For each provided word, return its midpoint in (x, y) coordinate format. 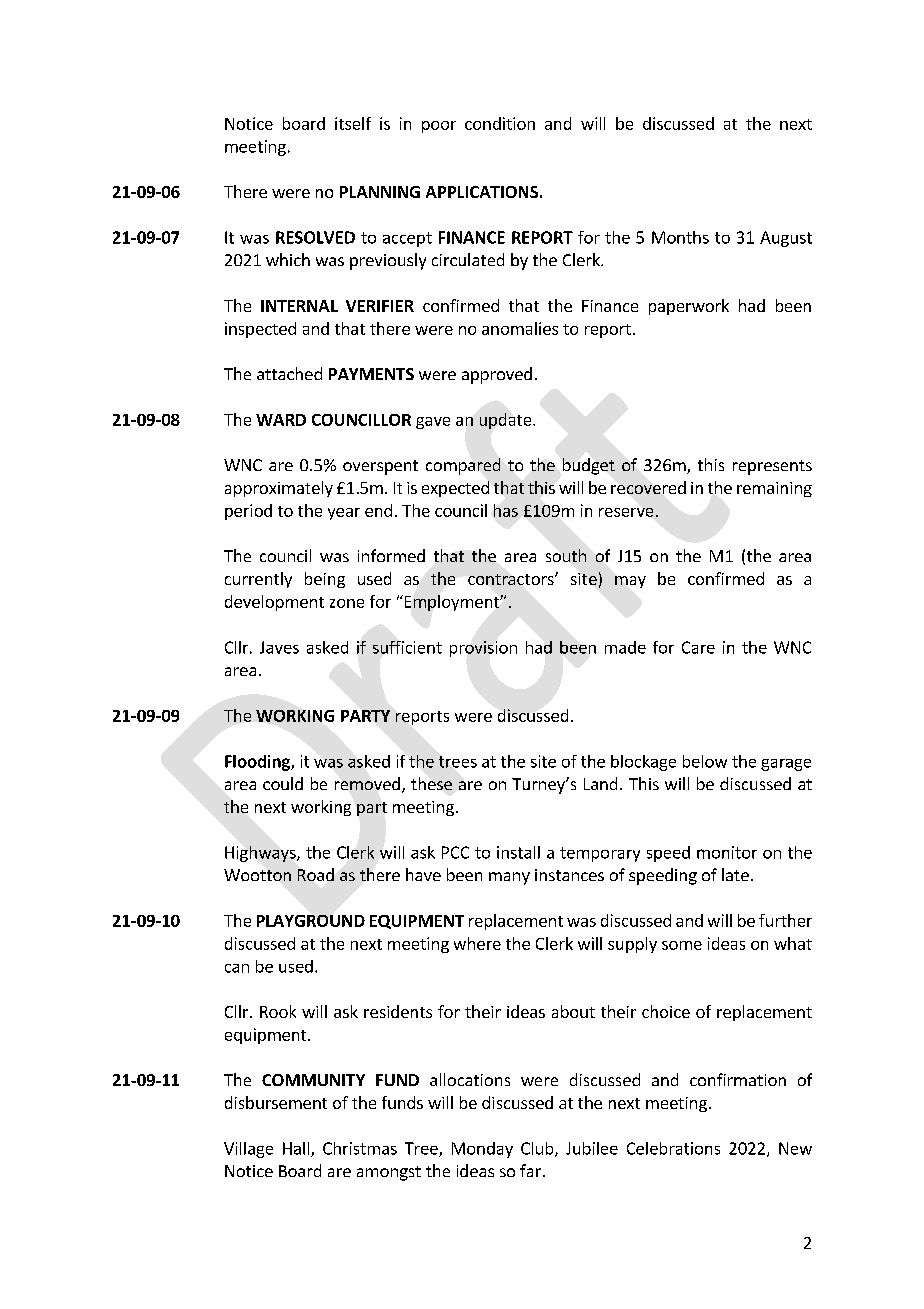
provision (483, 649)
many (509, 878)
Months (680, 237)
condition (500, 123)
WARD (281, 420)
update (507, 421)
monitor (727, 852)
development (274, 603)
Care (698, 647)
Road (316, 874)
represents (772, 467)
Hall (297, 1149)
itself (353, 123)
